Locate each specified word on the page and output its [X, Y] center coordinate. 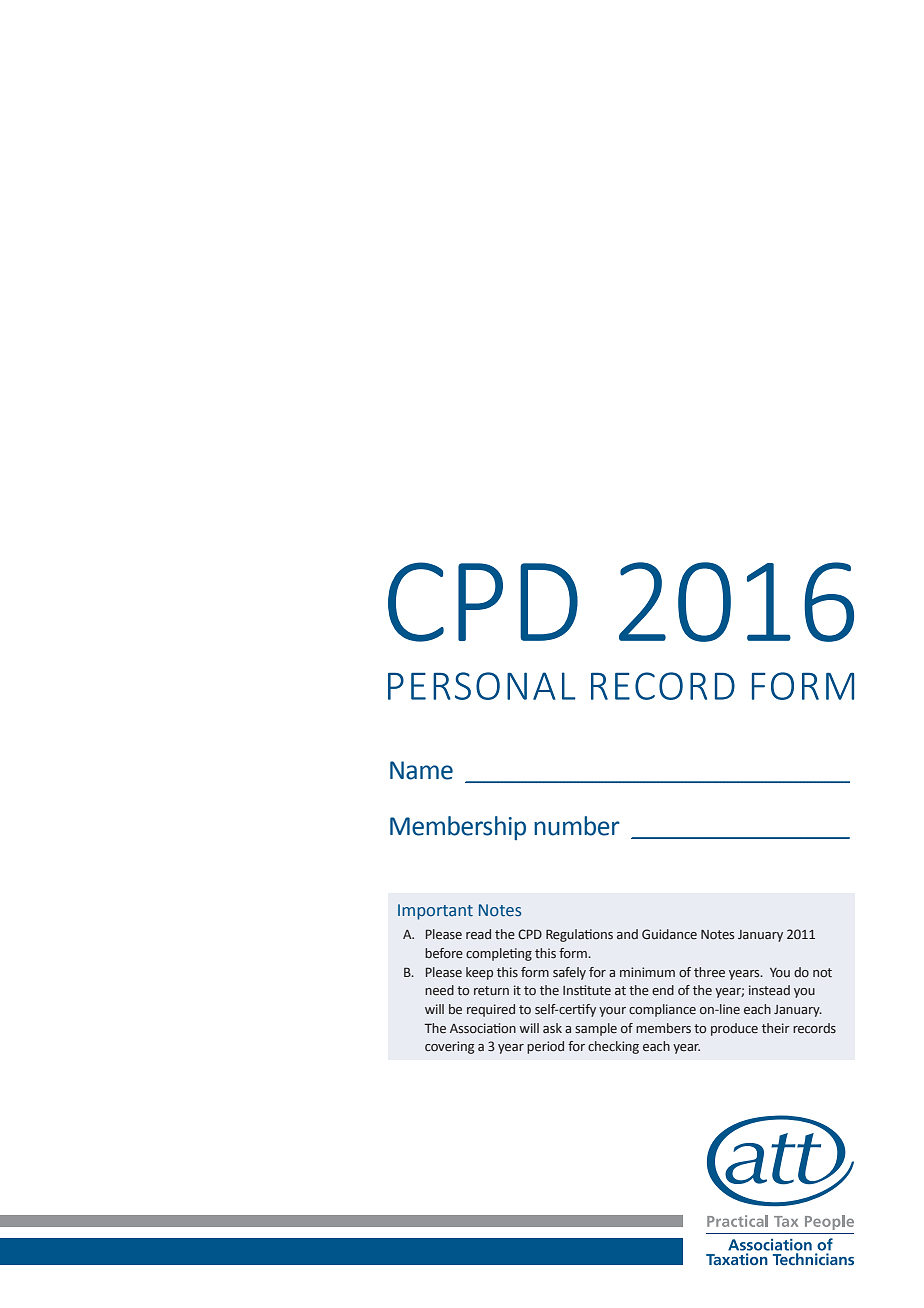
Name [421, 770]
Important [435, 912]
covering [449, 1047]
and [627, 934]
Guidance [669, 934]
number [577, 826]
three [709, 972]
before [444, 953]
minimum [647, 972]
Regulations [579, 935]
